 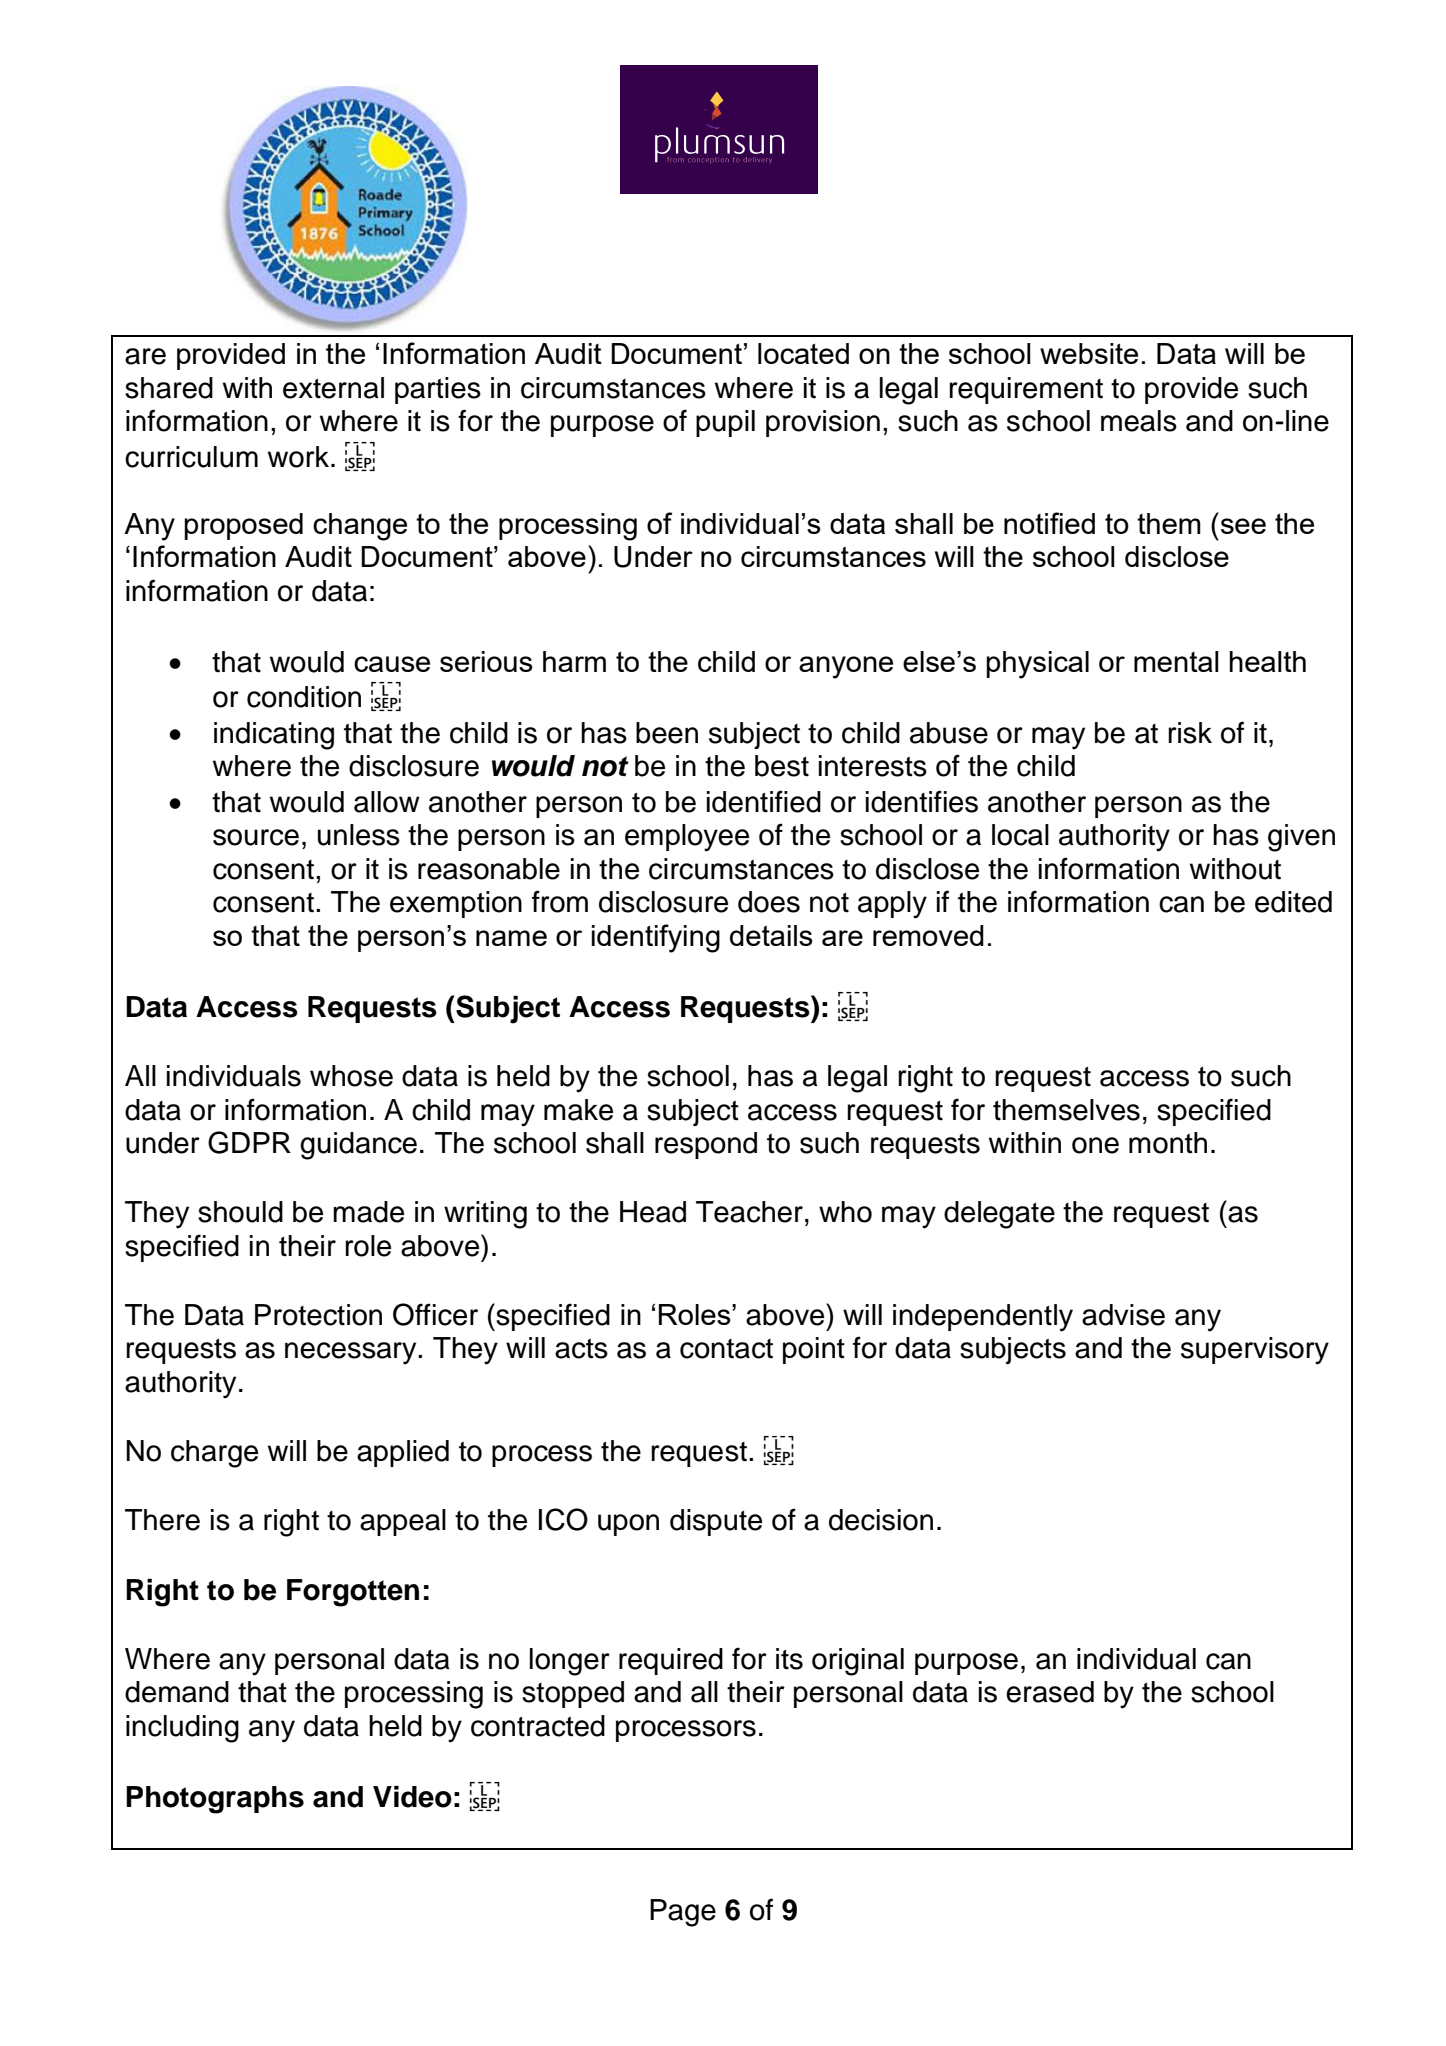 What do you see at coordinates (215, 1800) in the document?
I see `Photographs` at bounding box center [215, 1800].
